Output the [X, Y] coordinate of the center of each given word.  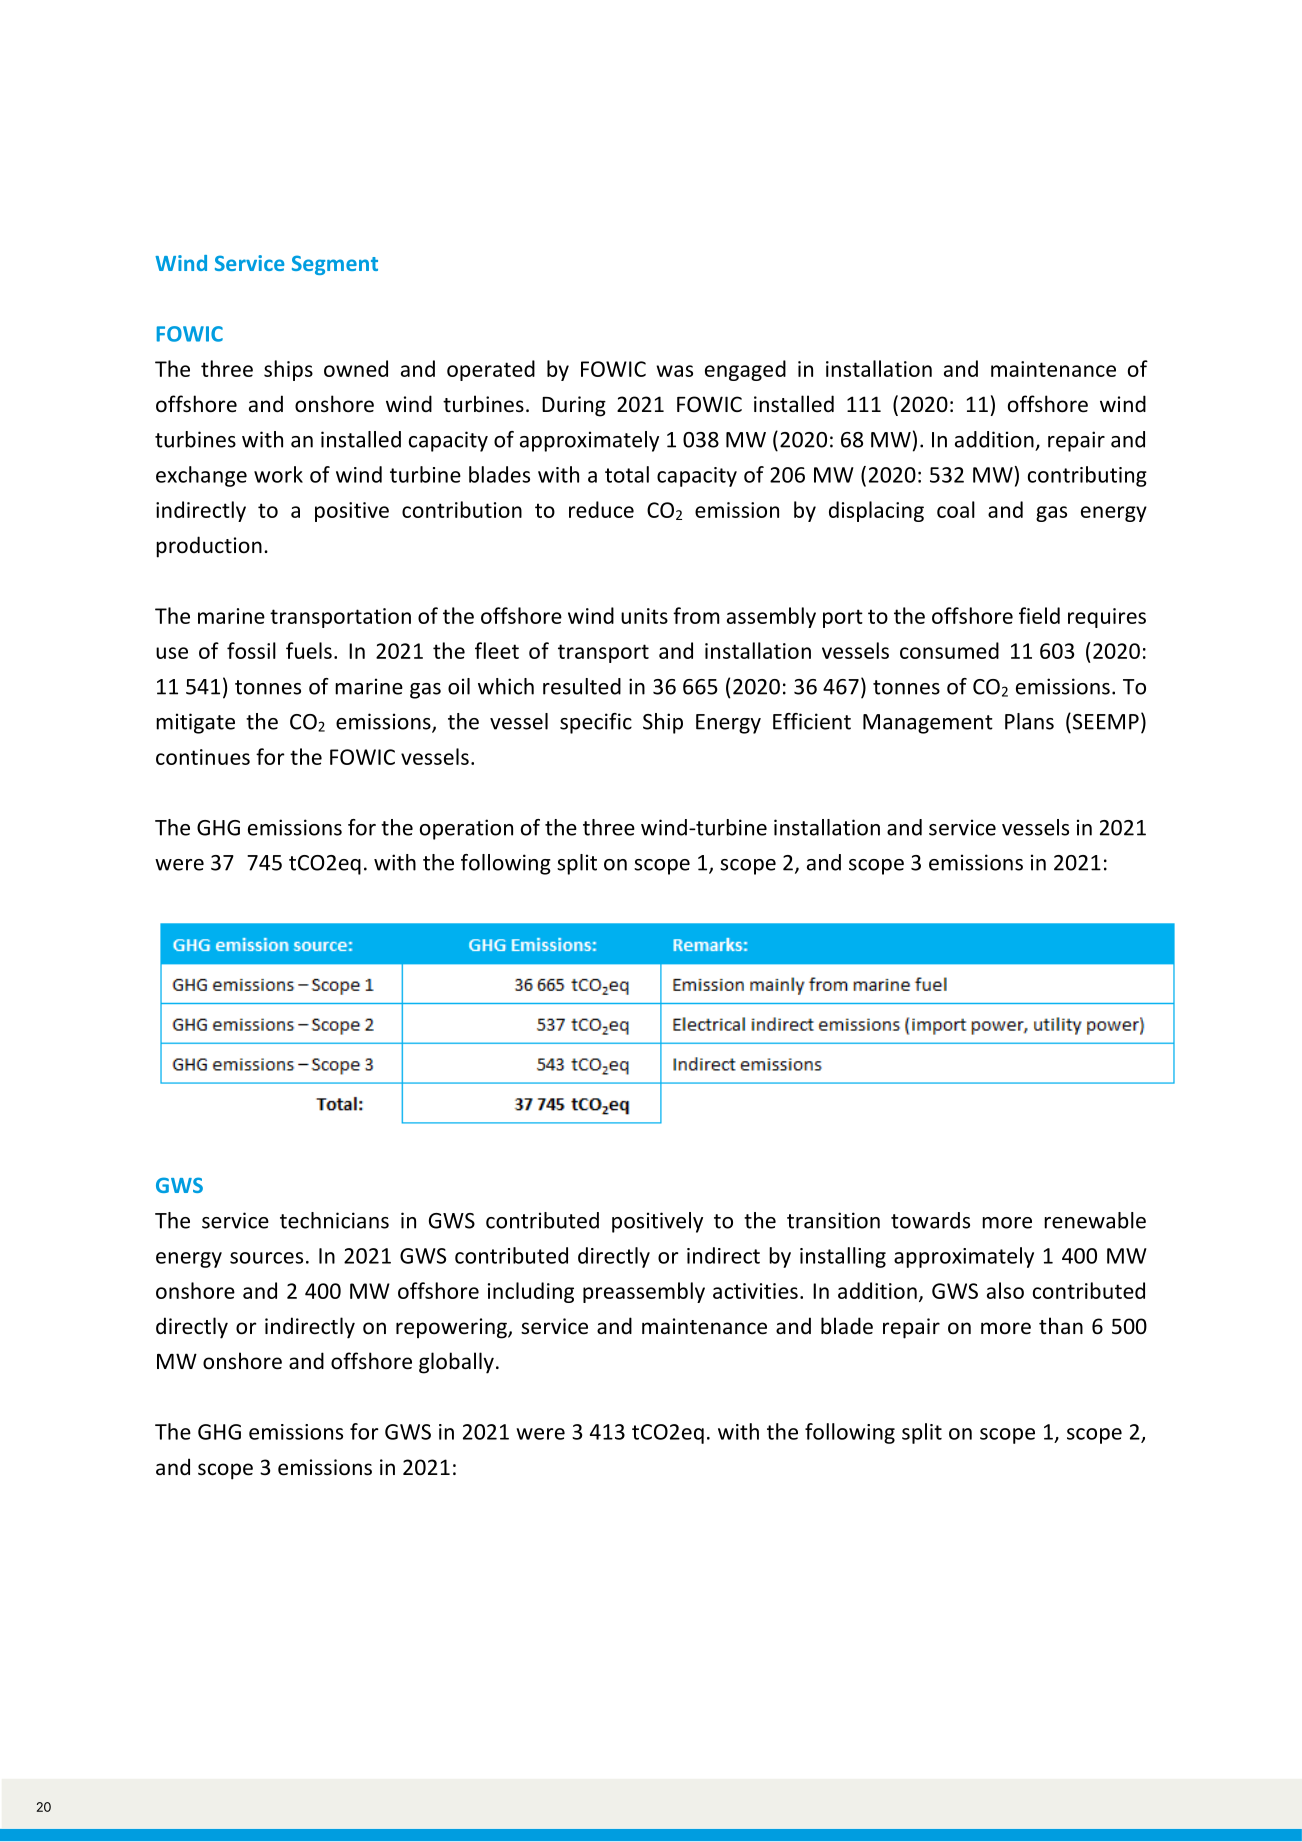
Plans [1029, 721]
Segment [335, 265]
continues [203, 757]
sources [266, 1258]
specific [596, 723]
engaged [745, 370]
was [674, 371]
